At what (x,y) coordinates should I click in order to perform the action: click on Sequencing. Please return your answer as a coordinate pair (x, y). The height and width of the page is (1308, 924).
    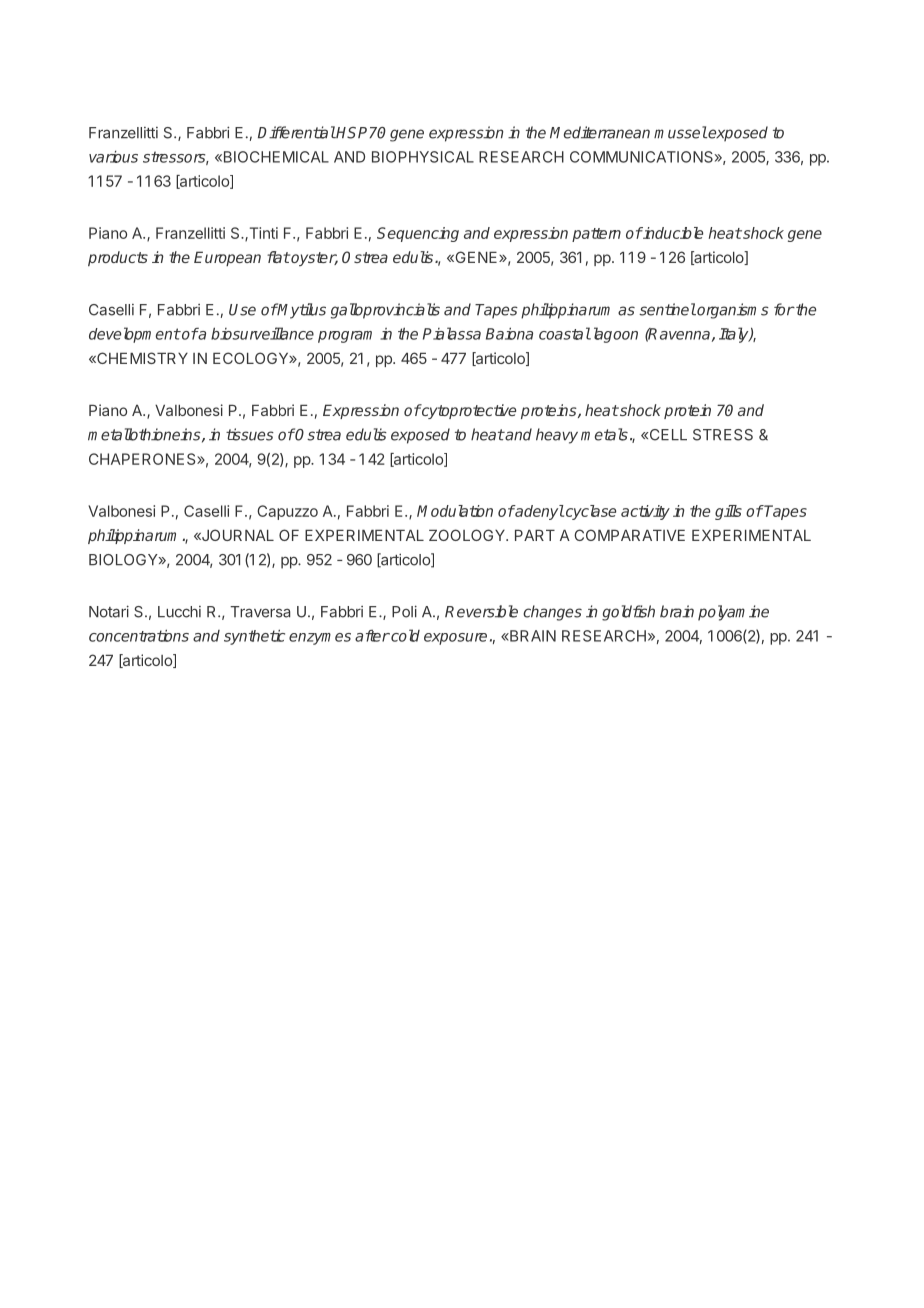
    Looking at the image, I should click on (418, 234).
